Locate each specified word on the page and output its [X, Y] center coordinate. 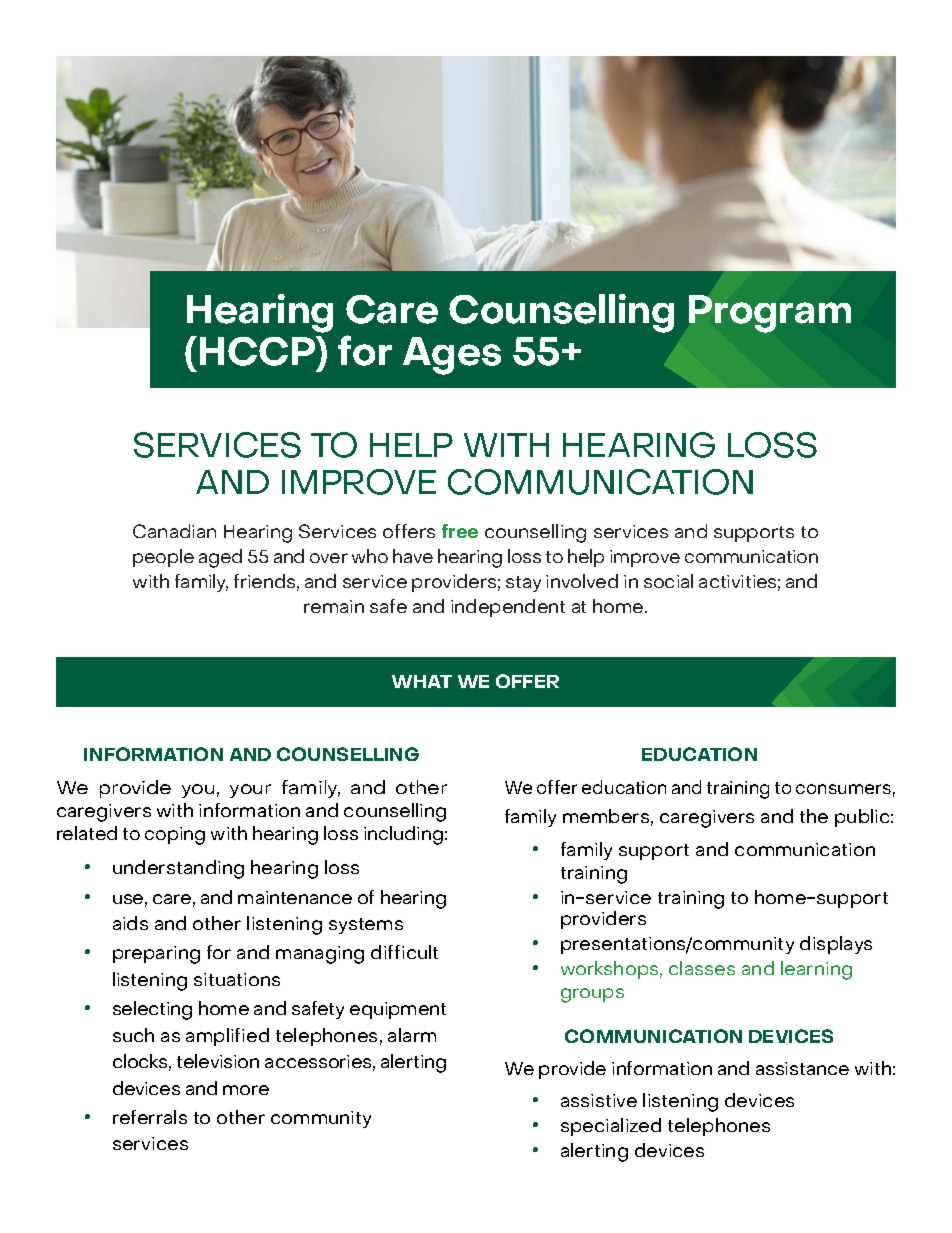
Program [770, 314]
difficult [404, 952]
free [460, 531]
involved [582, 581]
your [250, 791]
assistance [802, 1068]
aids [130, 923]
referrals [150, 1117]
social [668, 581]
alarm [412, 1035]
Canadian [174, 531]
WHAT [422, 681]
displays [836, 945]
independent [508, 608]
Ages [452, 356]
